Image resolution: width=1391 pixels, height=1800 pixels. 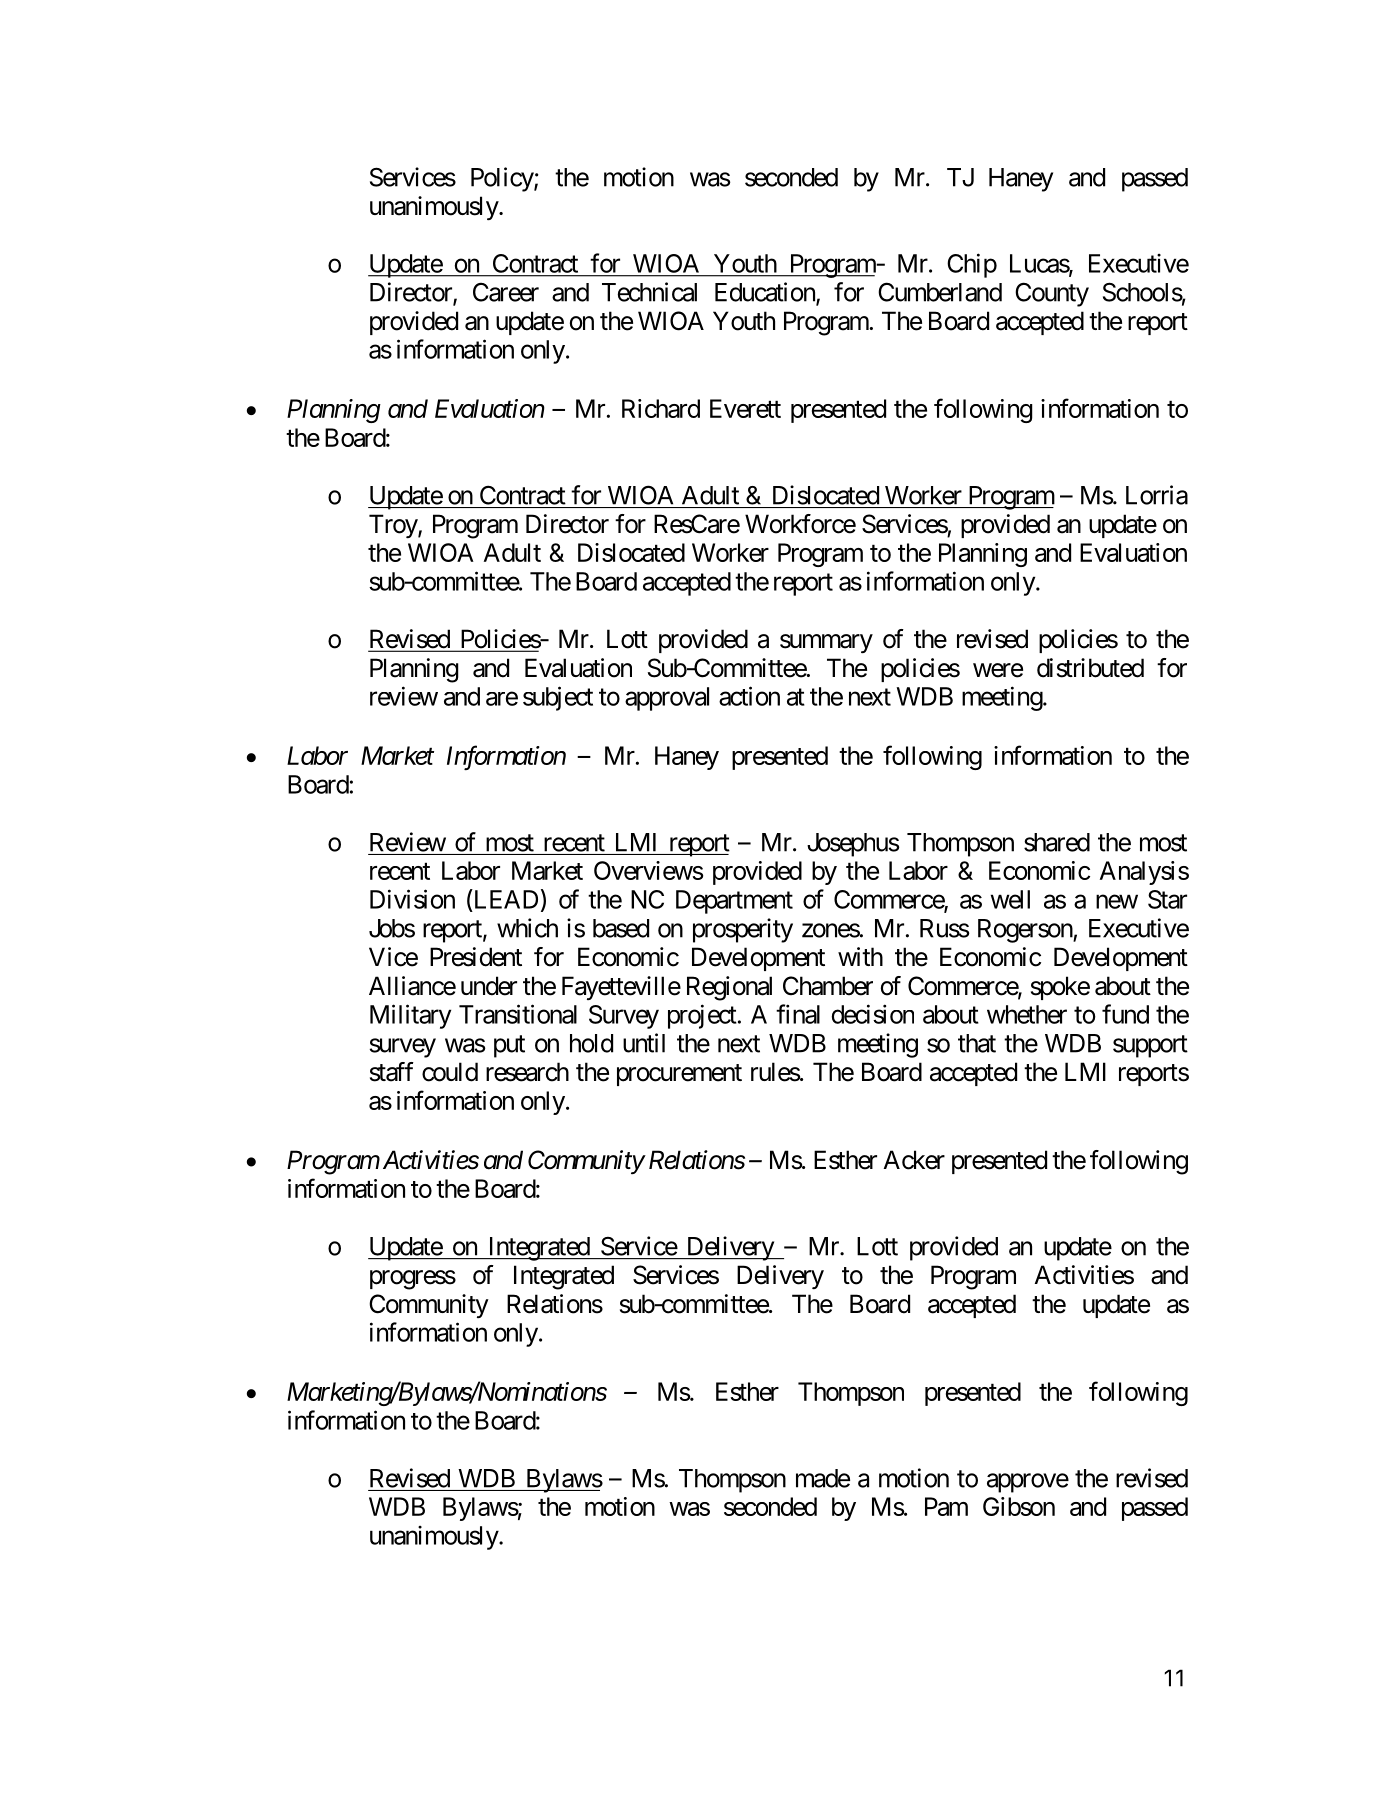 What do you see at coordinates (1090, 668) in the image?
I see `distributed` at bounding box center [1090, 668].
